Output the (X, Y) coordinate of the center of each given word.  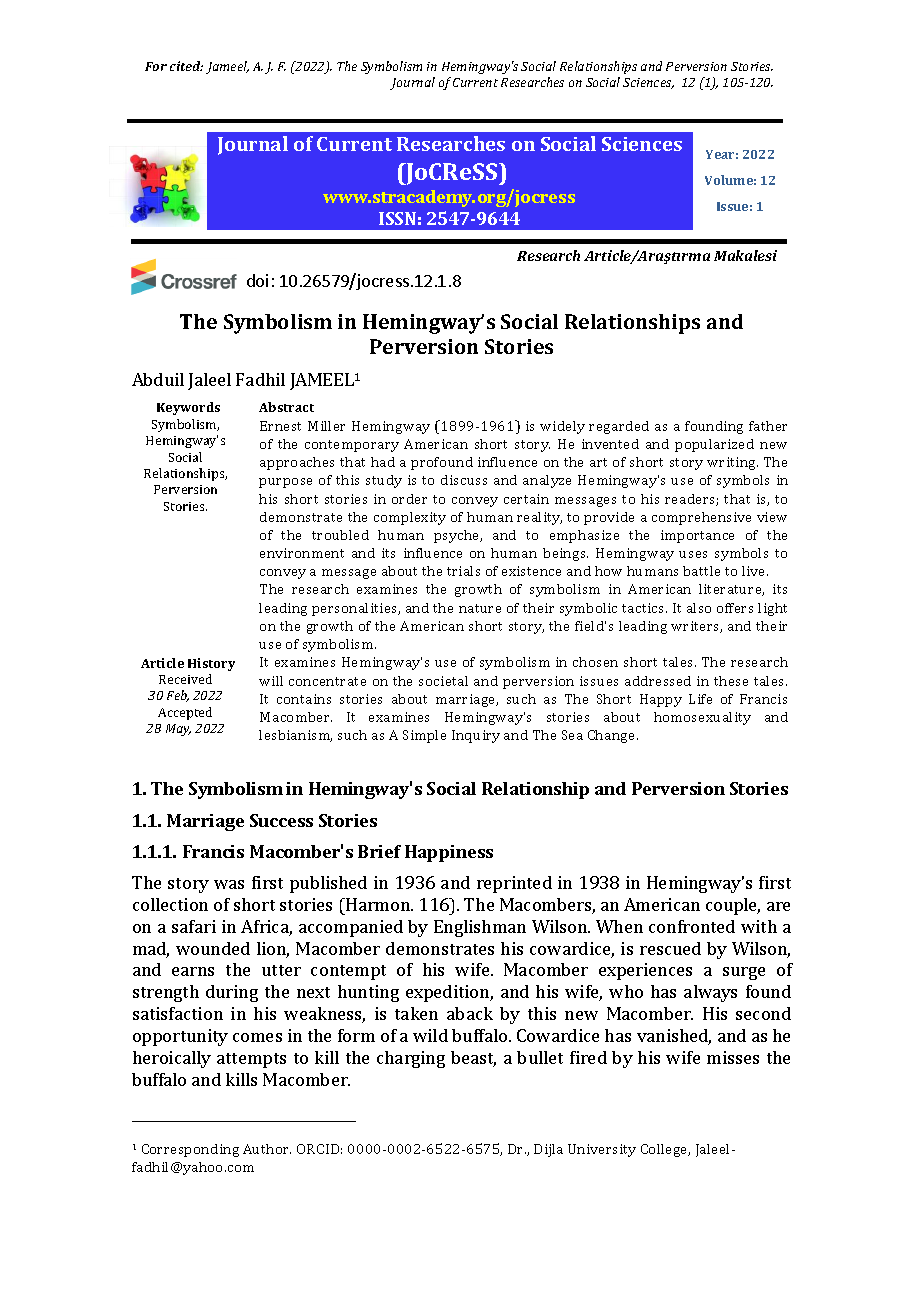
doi (257, 280)
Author (267, 1149)
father (768, 426)
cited (186, 66)
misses (733, 1057)
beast (473, 1059)
